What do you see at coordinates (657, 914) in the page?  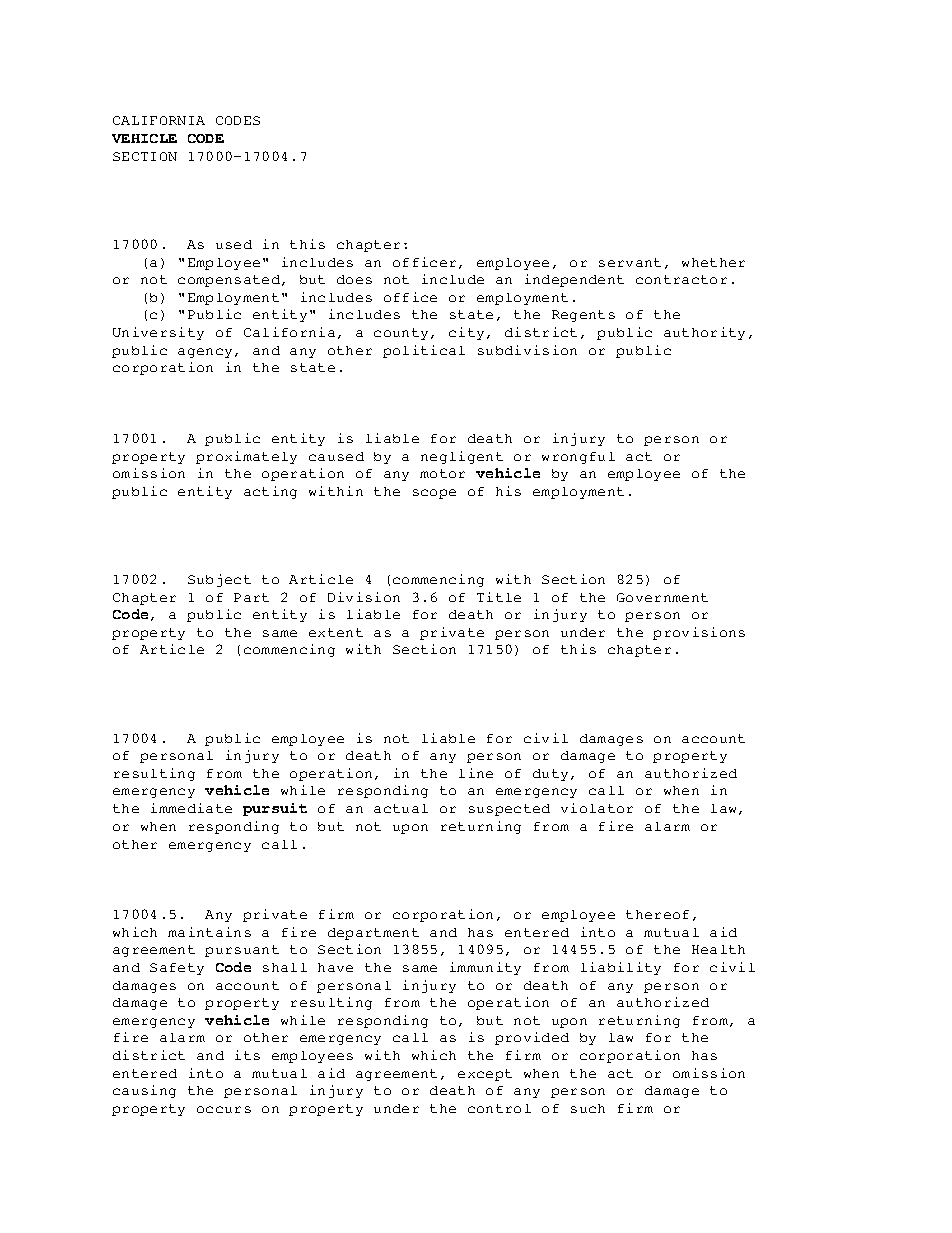 I see `thereof` at bounding box center [657, 914].
